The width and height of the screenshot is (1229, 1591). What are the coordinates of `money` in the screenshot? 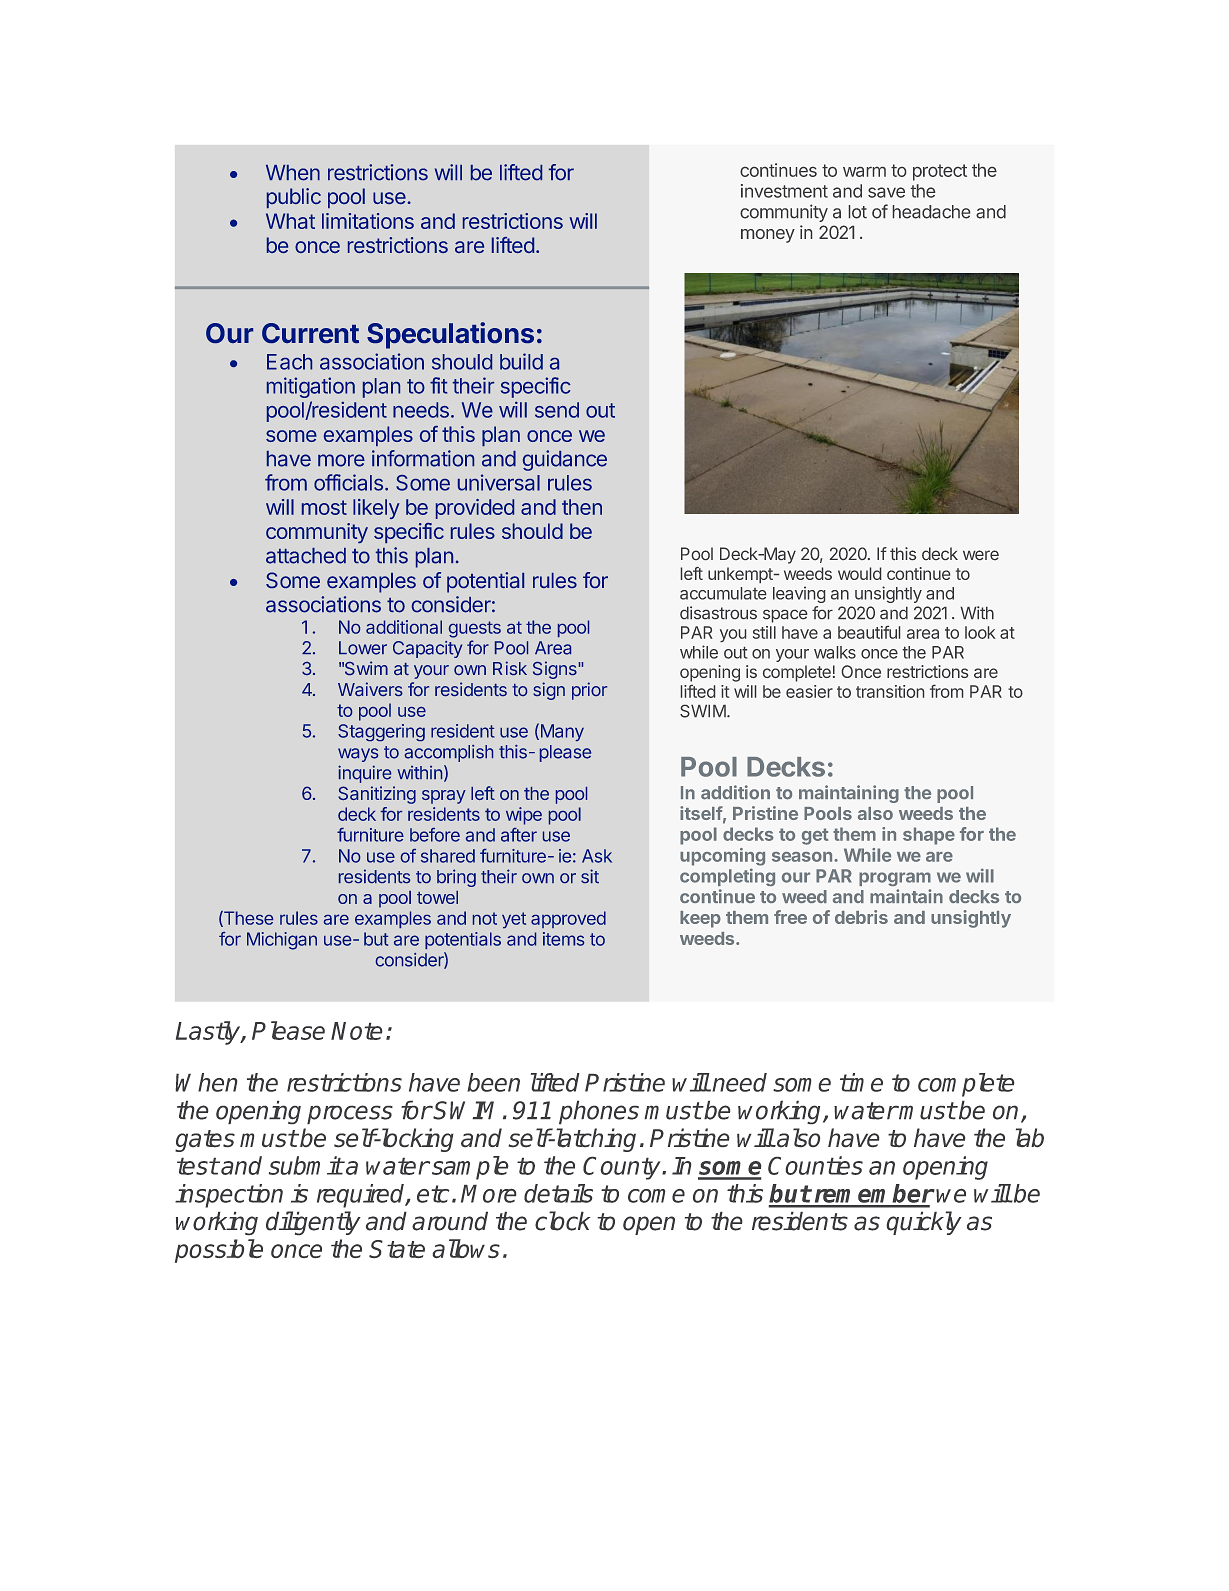 It's located at (768, 236).
